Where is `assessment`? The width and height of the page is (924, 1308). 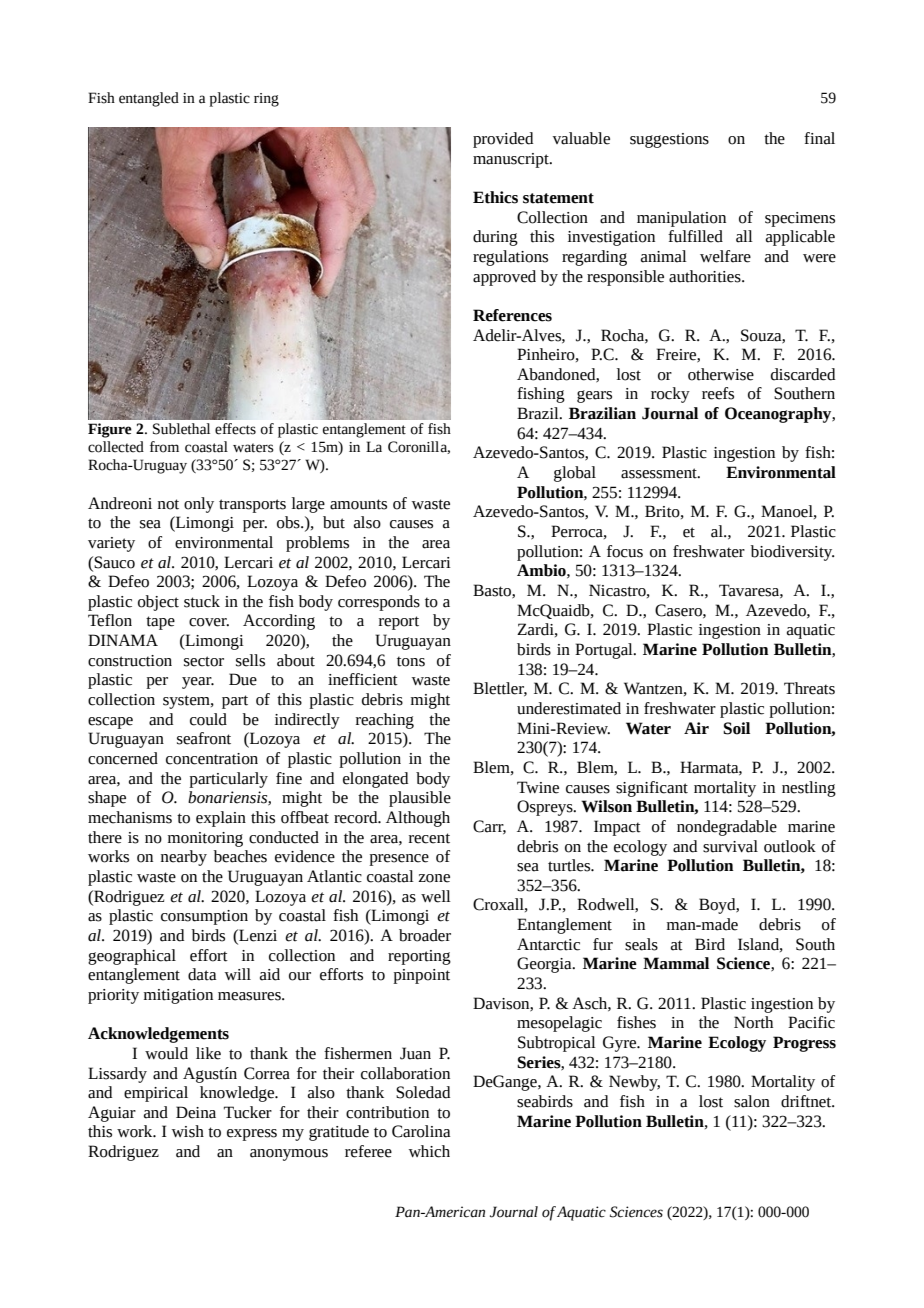
assessment is located at coordinates (660, 473).
